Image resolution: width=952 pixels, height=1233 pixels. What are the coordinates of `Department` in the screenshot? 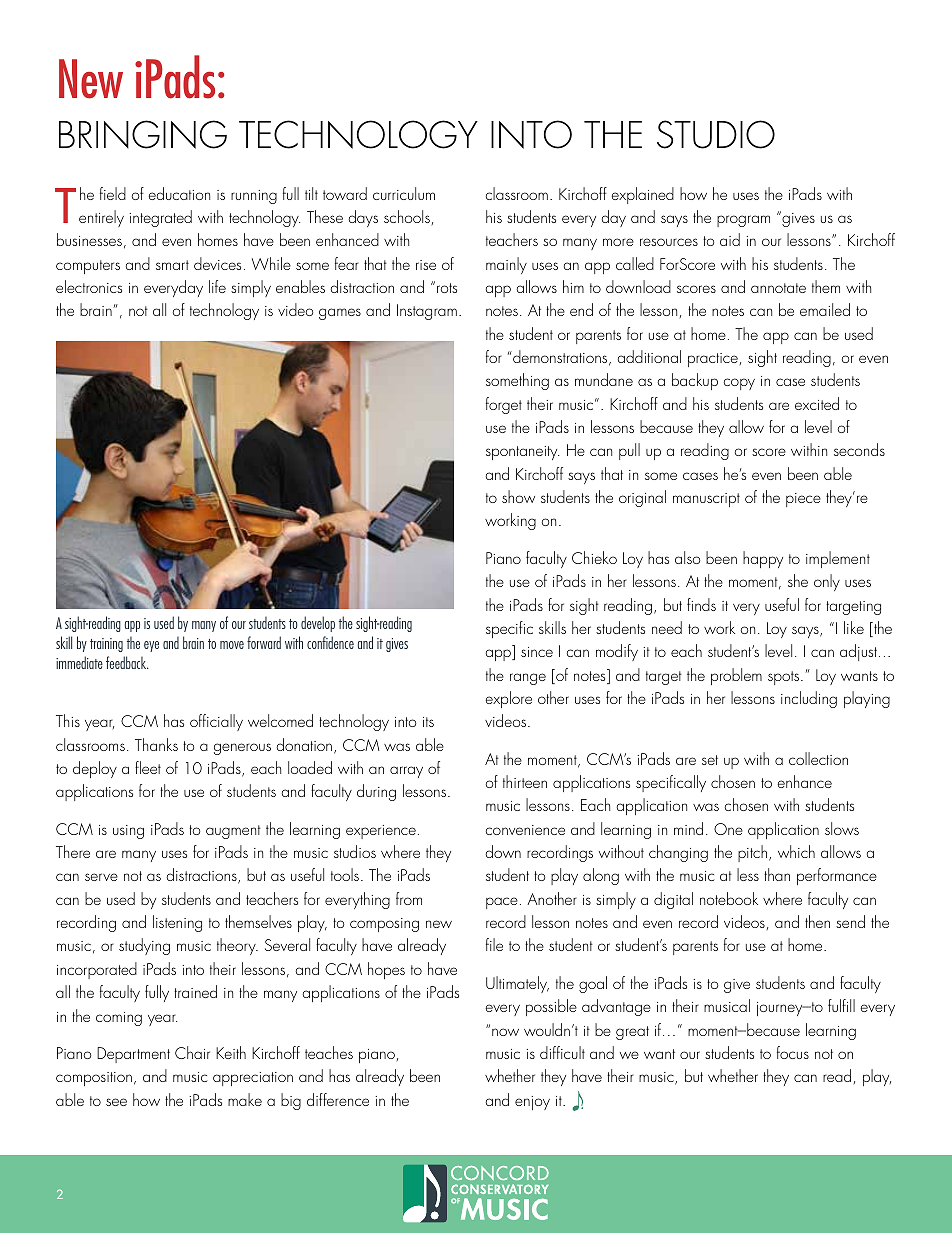 It's located at (133, 1055).
